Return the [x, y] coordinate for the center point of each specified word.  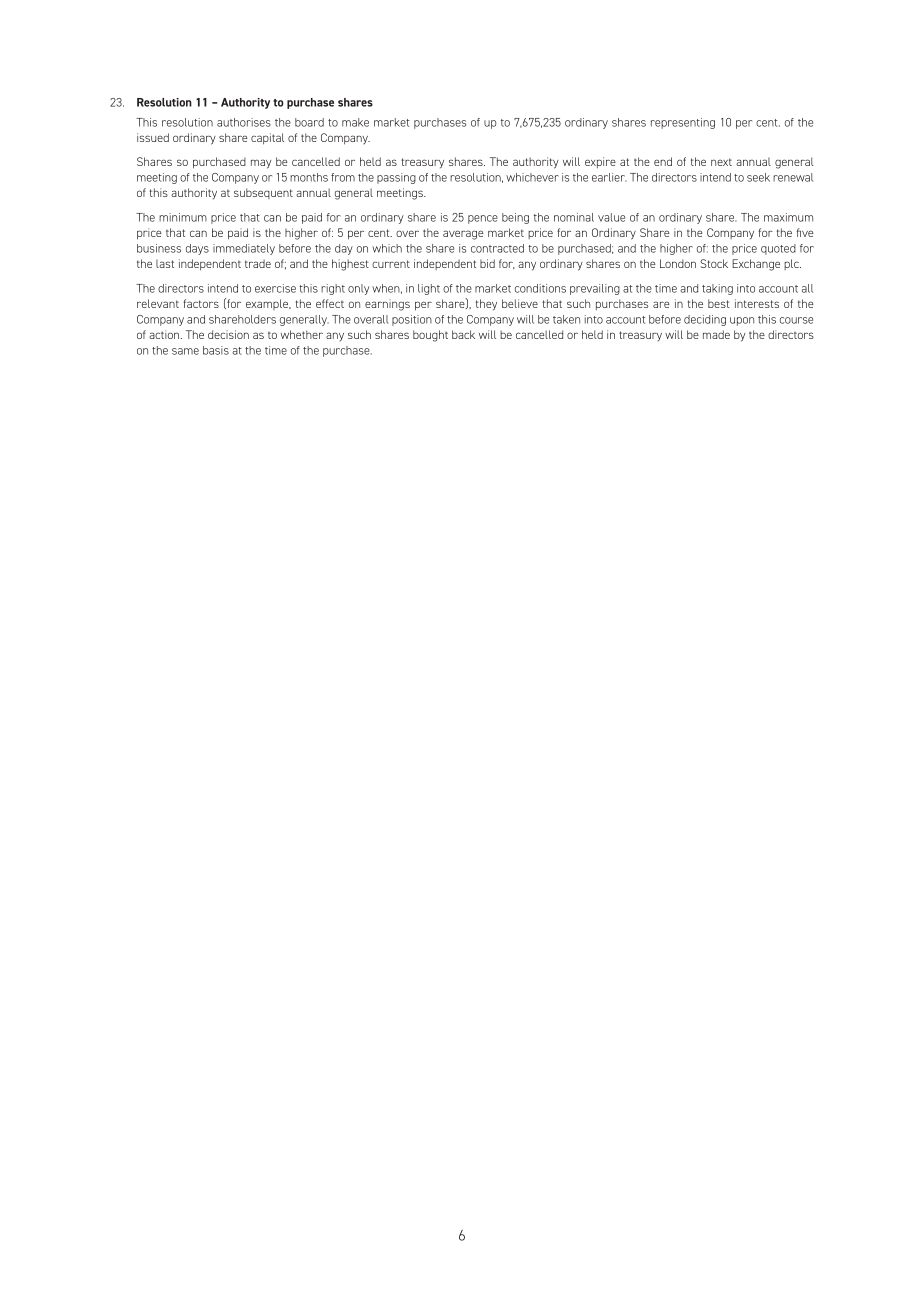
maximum [788, 217]
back [463, 334]
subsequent [263, 193]
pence [483, 219]
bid [487, 263]
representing [683, 123]
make [355, 122]
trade [258, 263]
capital [267, 139]
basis [216, 350]
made [716, 334]
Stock [714, 263]
